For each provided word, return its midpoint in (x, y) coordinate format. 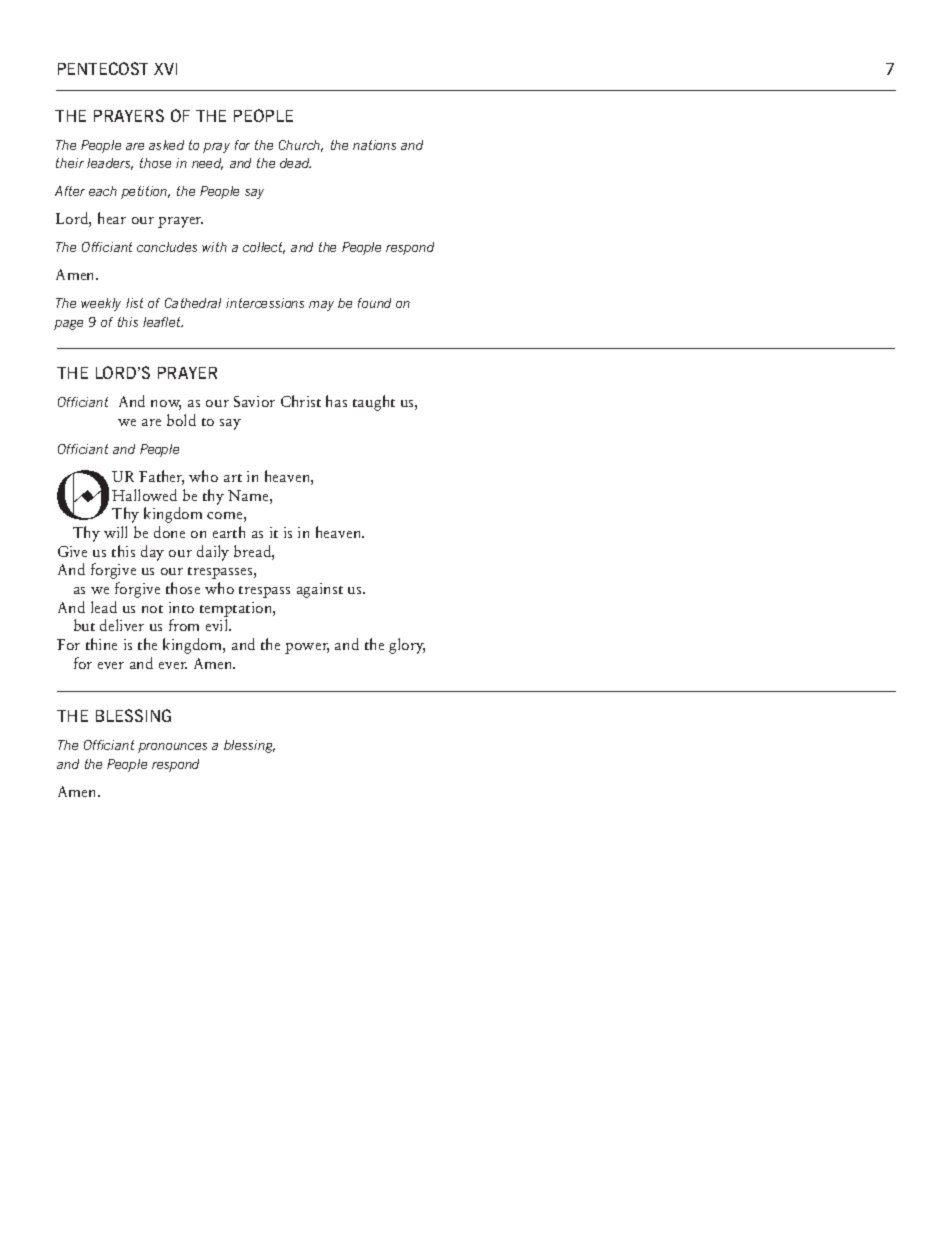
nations (374, 145)
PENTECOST (103, 68)
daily (213, 553)
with (214, 247)
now (166, 405)
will (115, 532)
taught (374, 403)
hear (112, 218)
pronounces (172, 748)
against (320, 590)
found (374, 303)
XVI (165, 69)
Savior (254, 401)
